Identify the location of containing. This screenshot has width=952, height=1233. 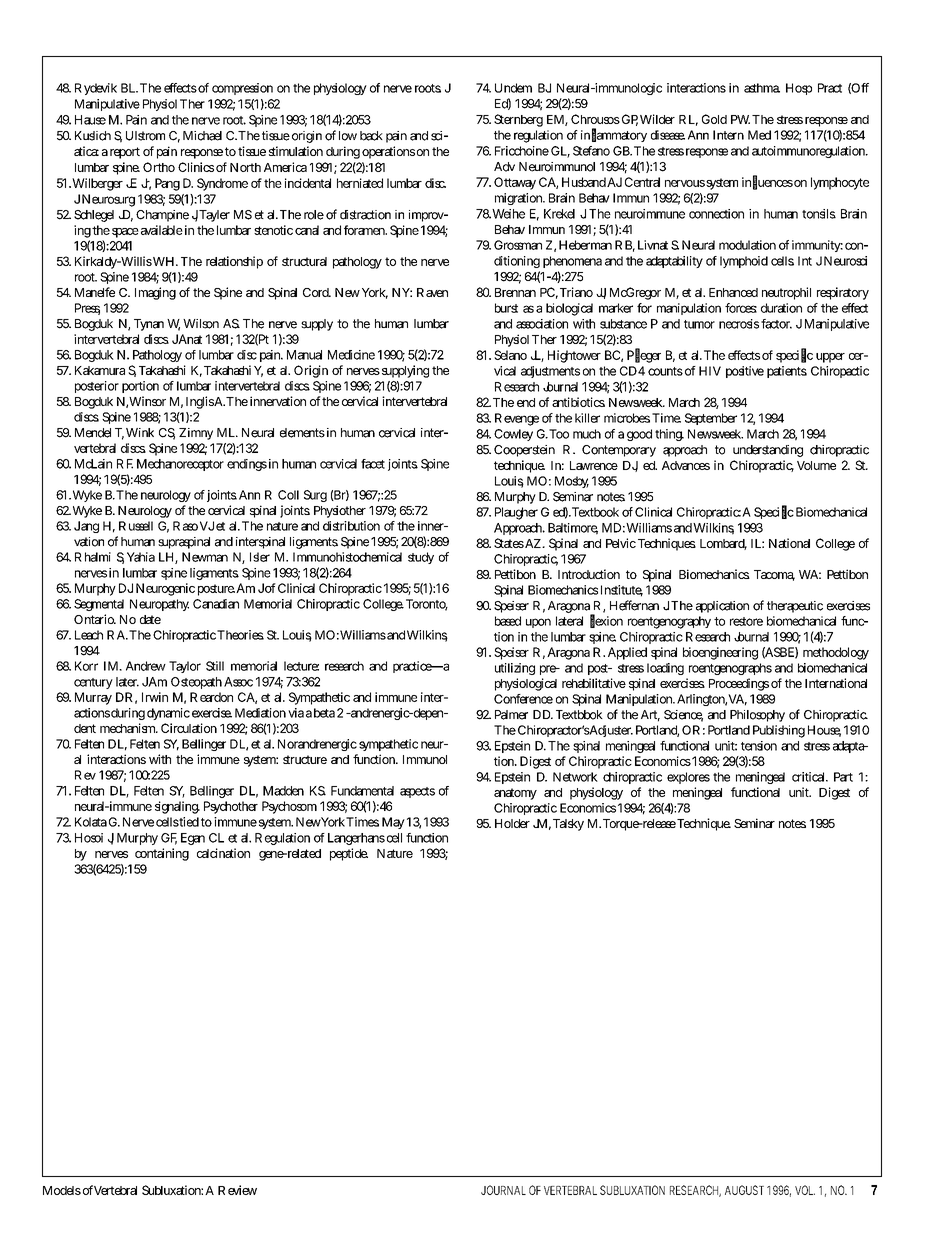
(162, 854).
